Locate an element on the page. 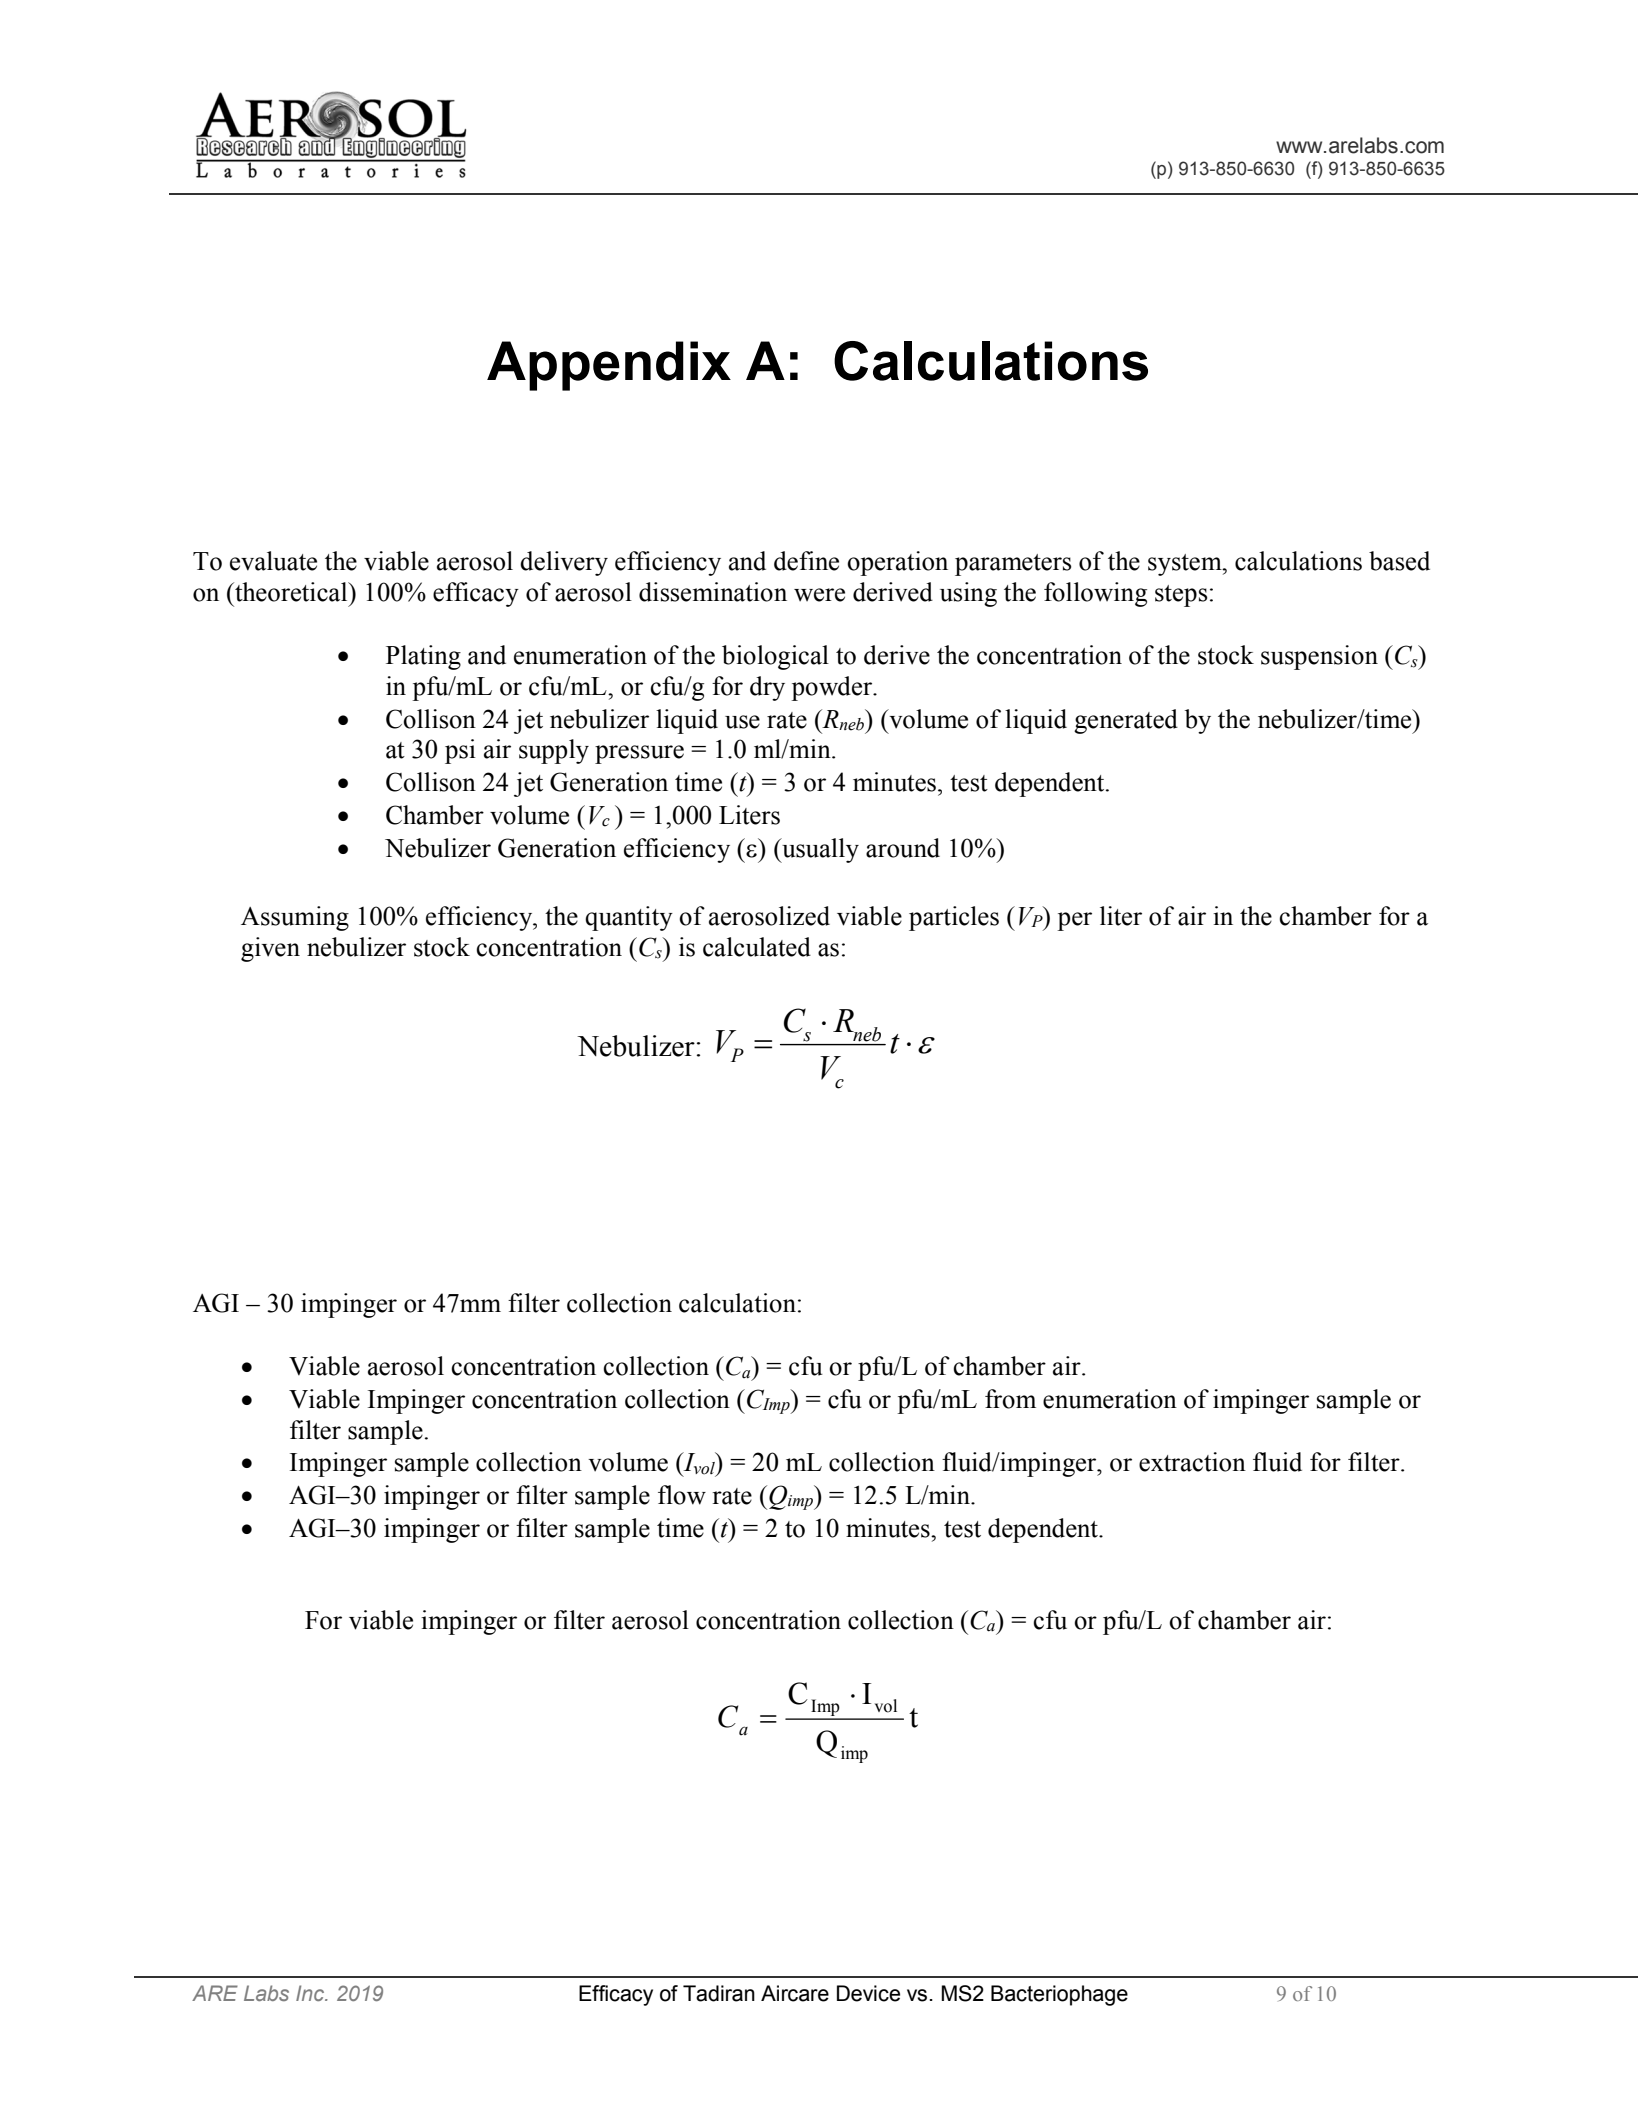 The height and width of the page is (2120, 1638). from is located at coordinates (1010, 1399).
